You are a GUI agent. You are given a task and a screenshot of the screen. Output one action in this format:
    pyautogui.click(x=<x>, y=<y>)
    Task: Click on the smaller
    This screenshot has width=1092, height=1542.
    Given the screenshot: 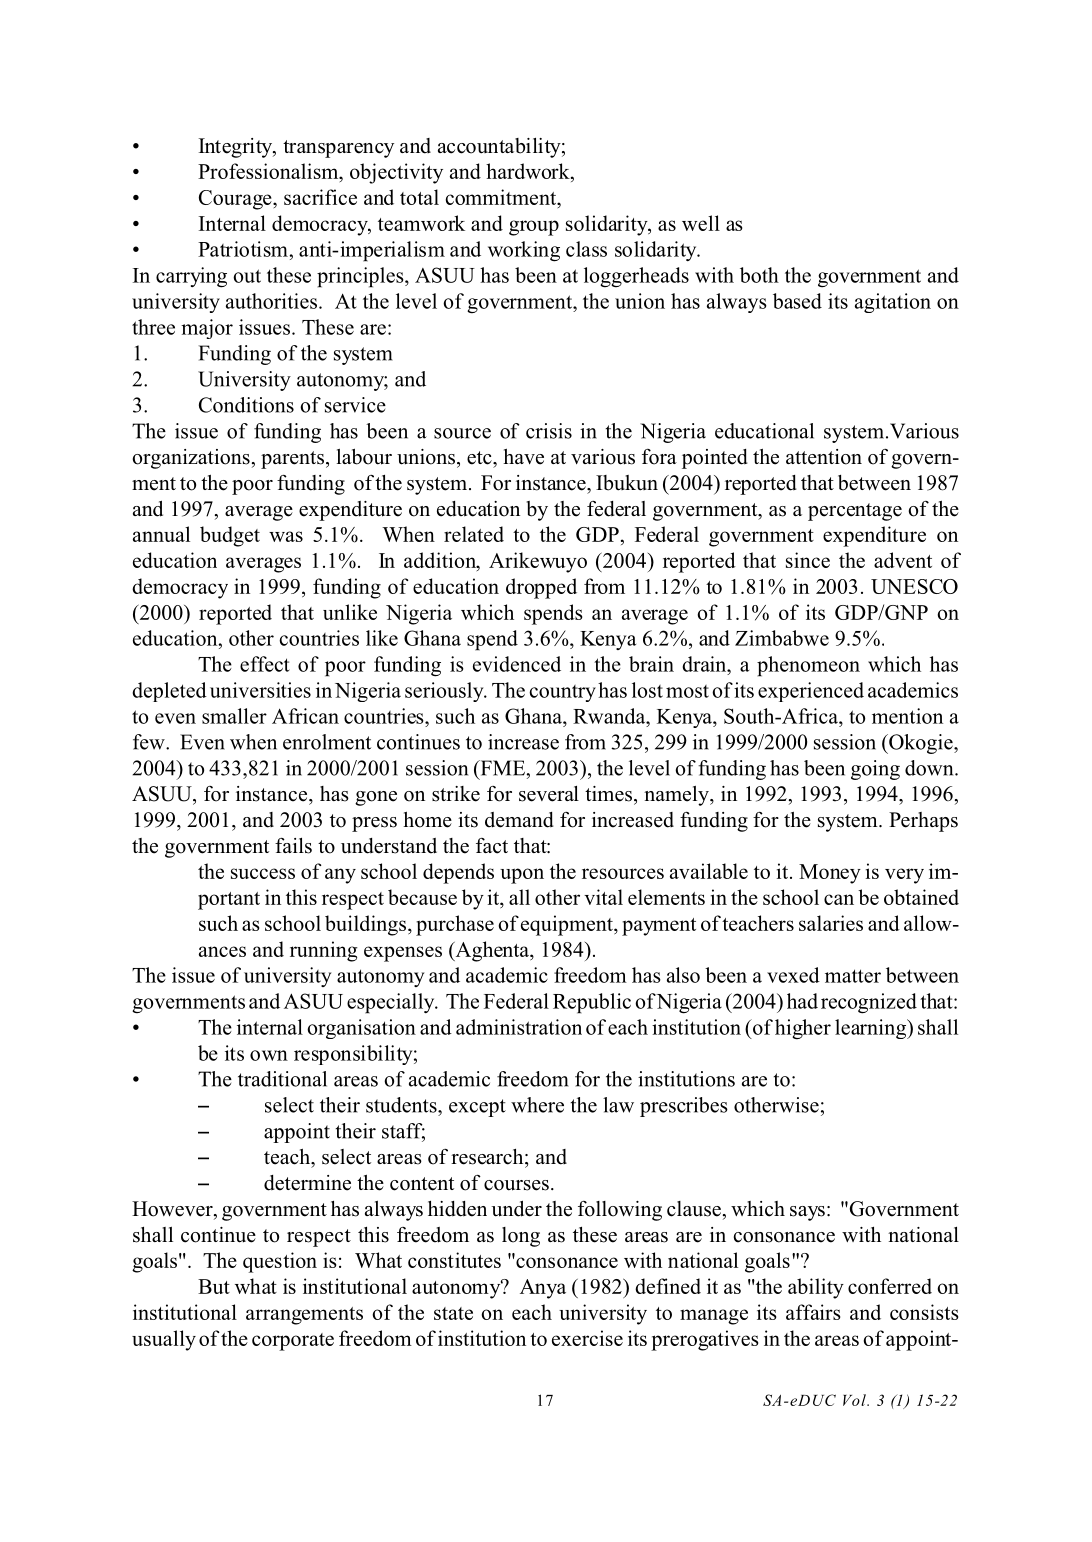 What is the action you would take?
    pyautogui.click(x=234, y=716)
